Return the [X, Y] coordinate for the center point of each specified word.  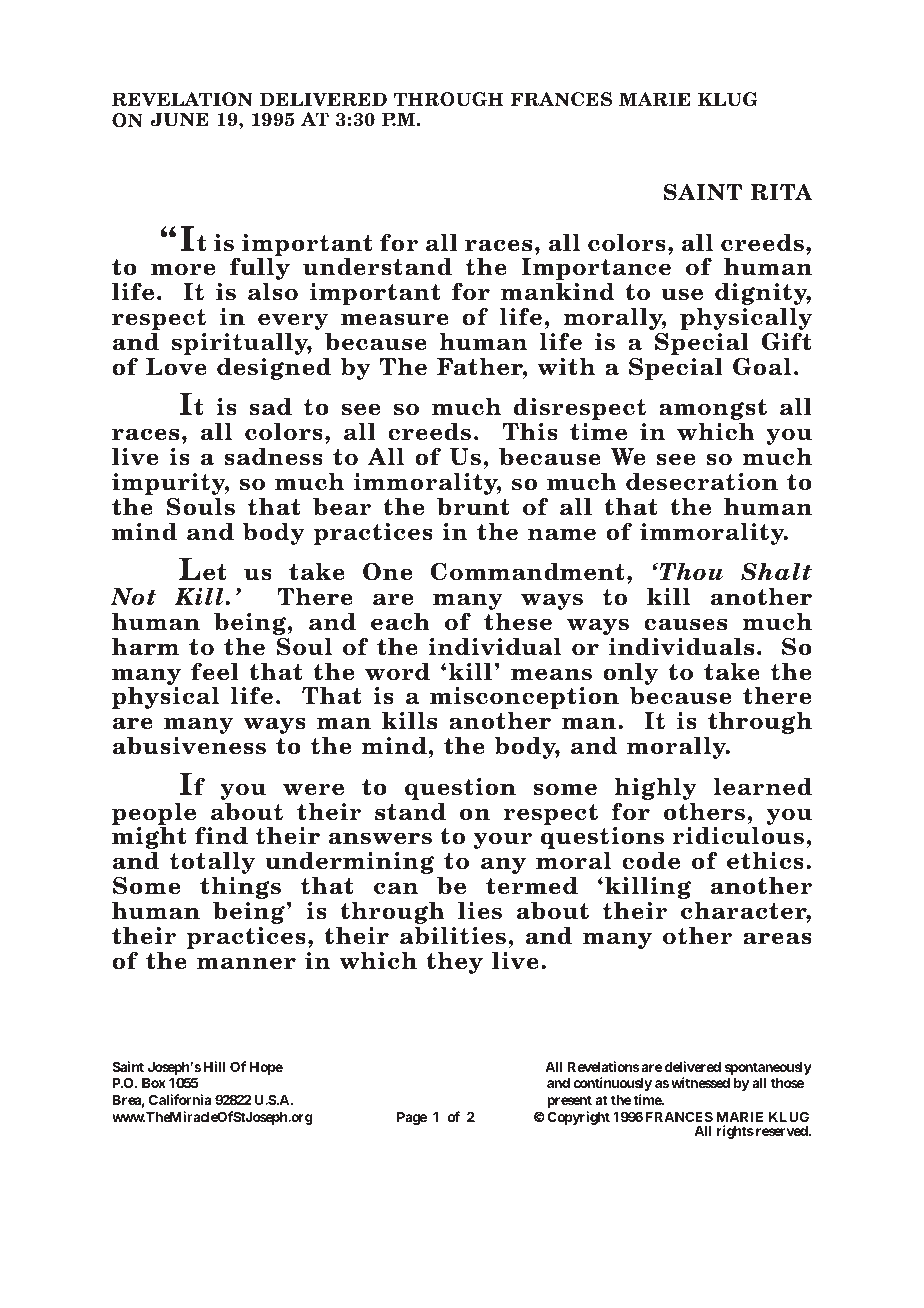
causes [686, 624]
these [518, 622]
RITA [781, 192]
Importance [596, 269]
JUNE [180, 119]
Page [412, 1118]
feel [215, 671]
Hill [214, 1066]
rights [735, 1132]
